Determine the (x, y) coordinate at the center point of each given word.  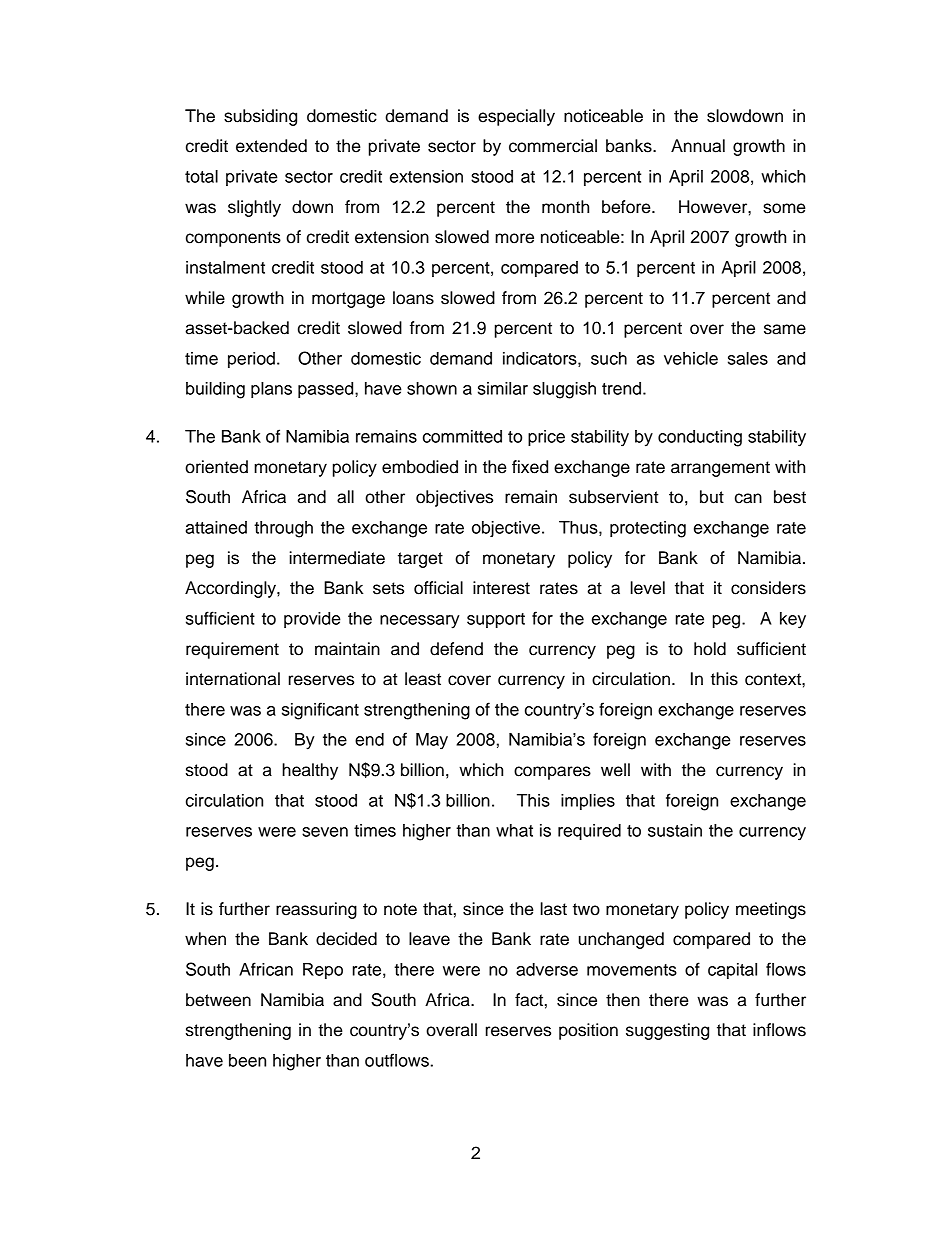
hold (710, 649)
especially (516, 117)
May (432, 741)
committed (462, 436)
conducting (700, 438)
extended (271, 146)
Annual (698, 146)
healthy (310, 771)
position (588, 1031)
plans (271, 390)
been (247, 1060)
